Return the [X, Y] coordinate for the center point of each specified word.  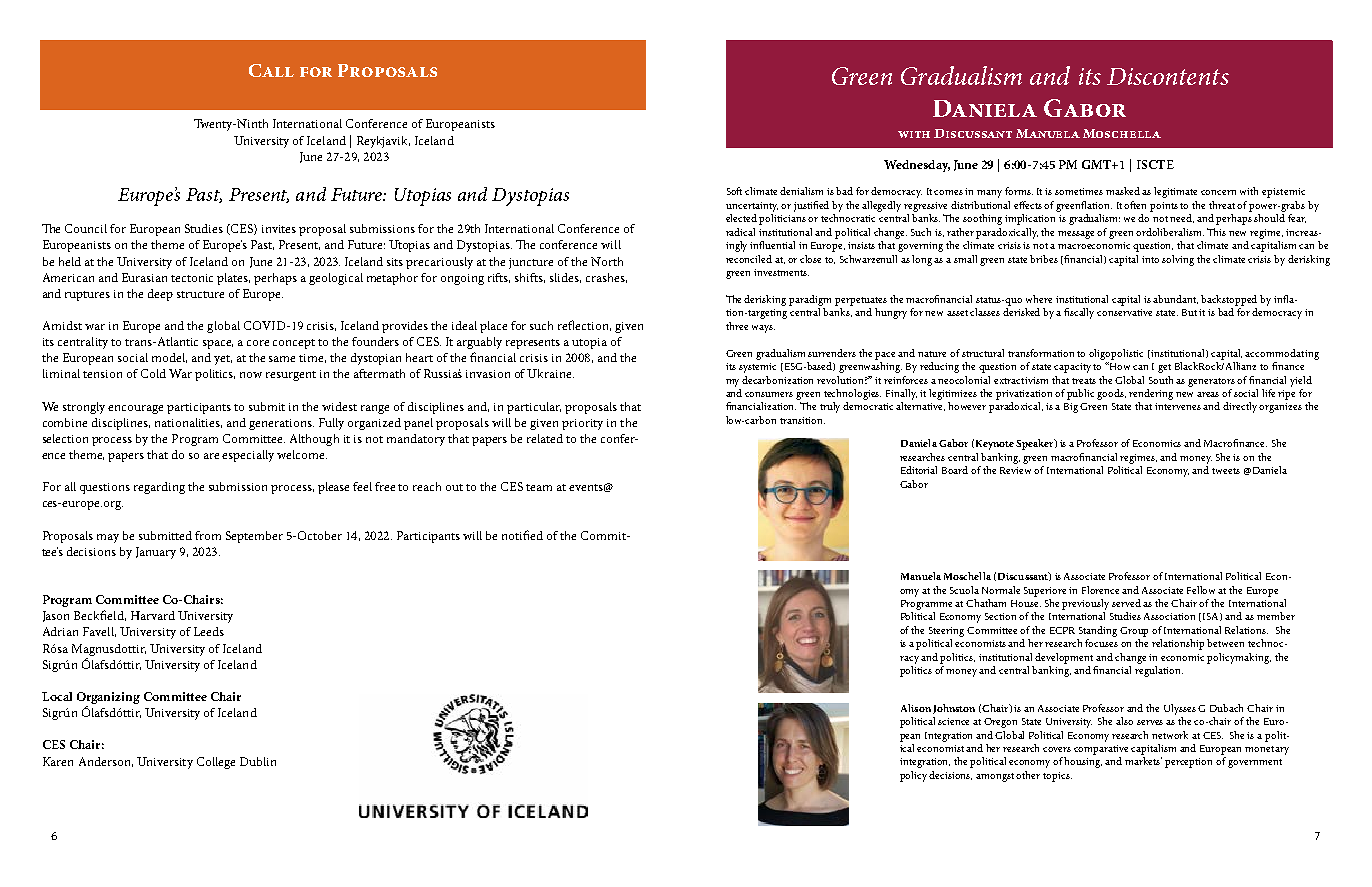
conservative [1124, 312]
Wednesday [917, 166]
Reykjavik [383, 142]
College [216, 763]
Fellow [1203, 590]
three [737, 326]
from [208, 535]
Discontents [1168, 76]
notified [522, 535]
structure [200, 294]
